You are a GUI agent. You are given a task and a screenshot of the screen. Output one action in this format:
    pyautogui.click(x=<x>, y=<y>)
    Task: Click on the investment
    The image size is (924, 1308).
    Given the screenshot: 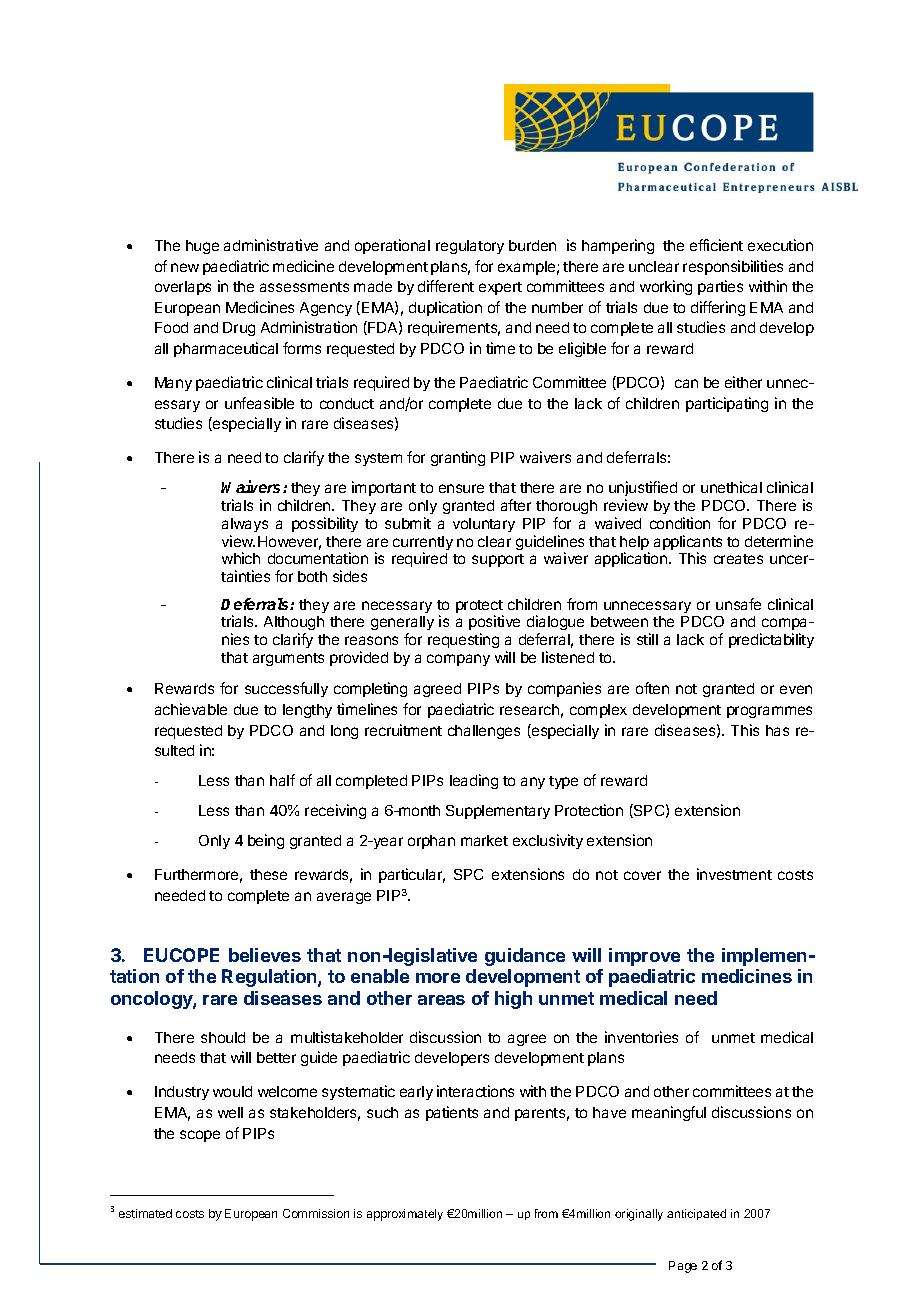 What is the action you would take?
    pyautogui.click(x=734, y=874)
